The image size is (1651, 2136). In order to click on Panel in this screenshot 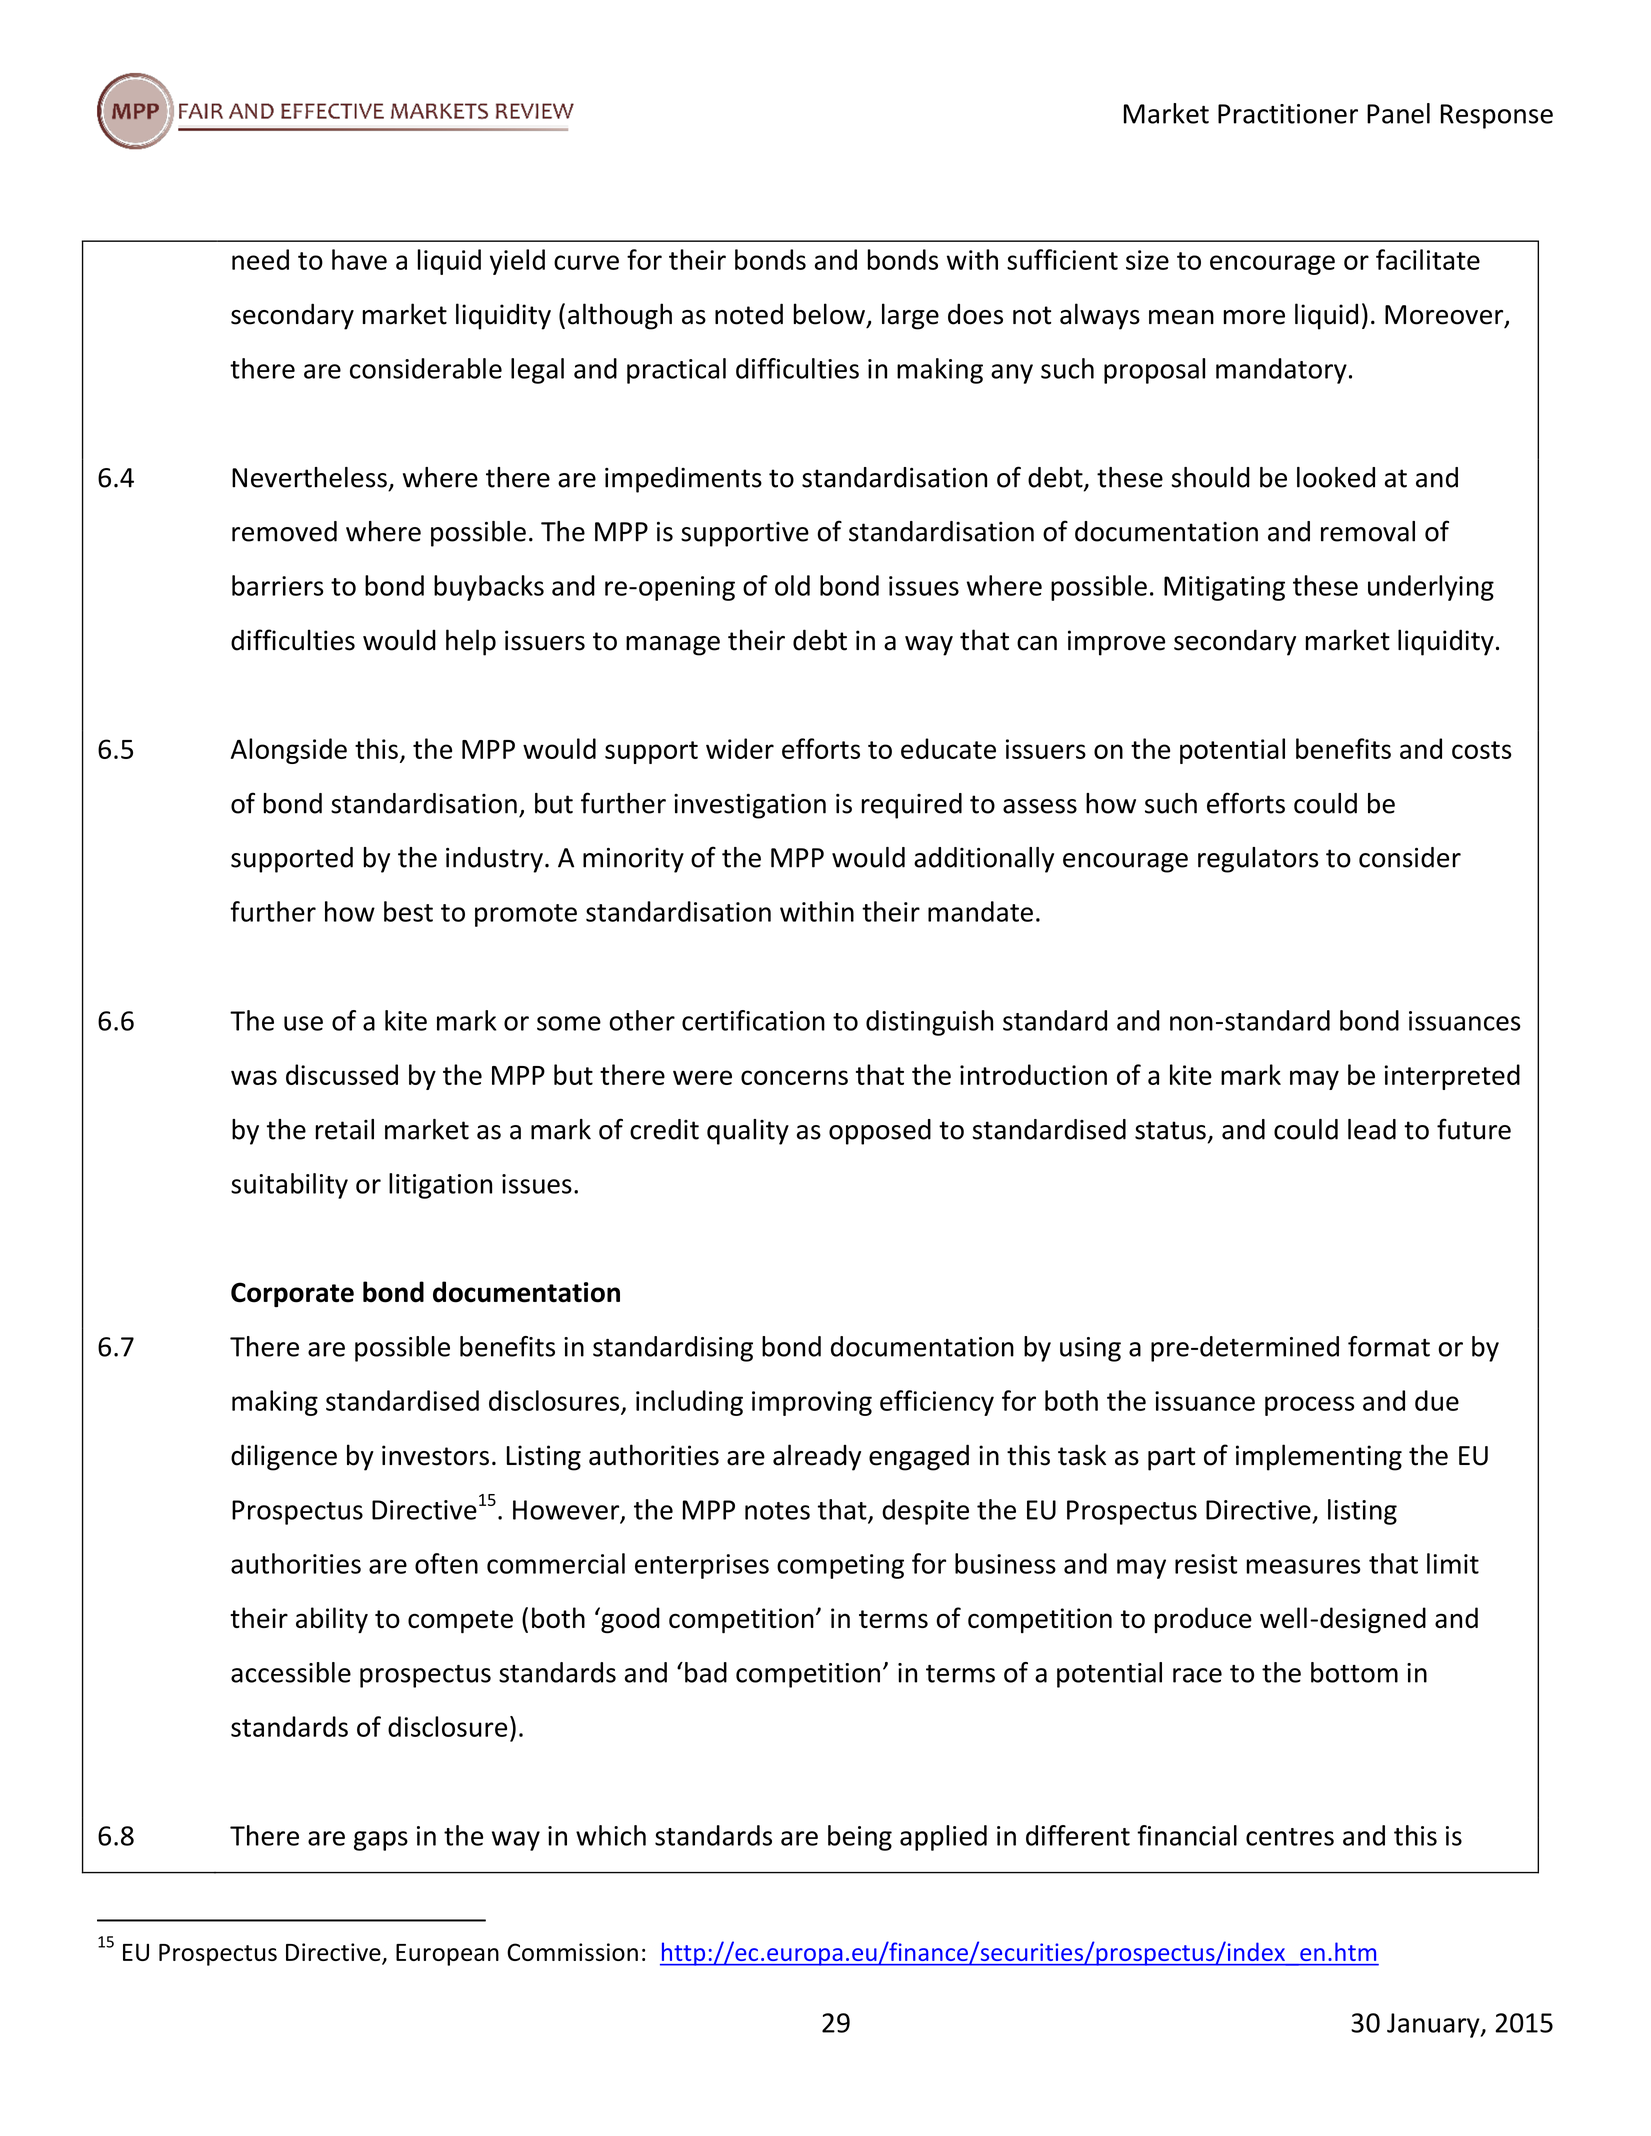, I will do `click(1398, 113)`.
